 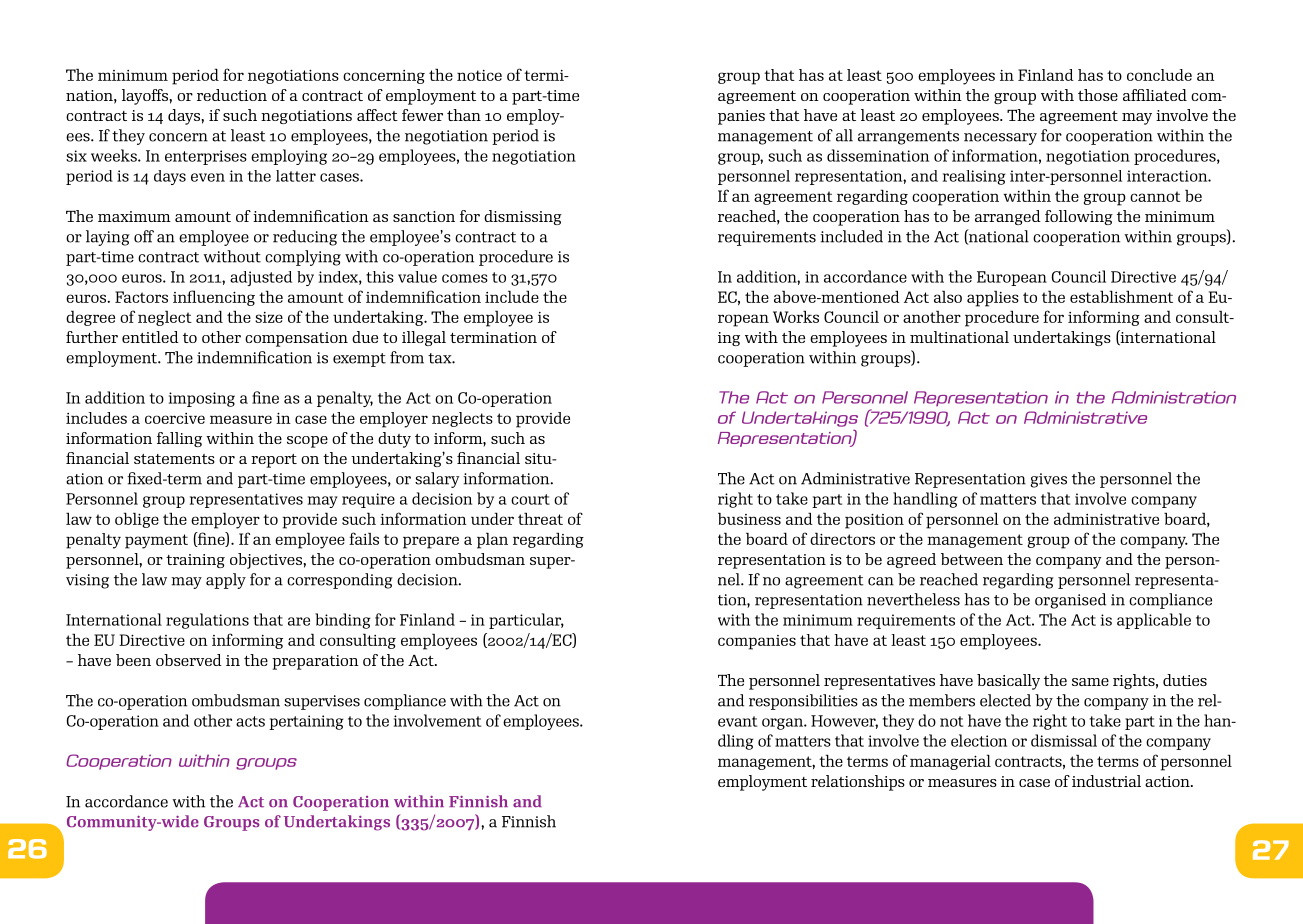 I want to click on payment, so click(x=156, y=541).
